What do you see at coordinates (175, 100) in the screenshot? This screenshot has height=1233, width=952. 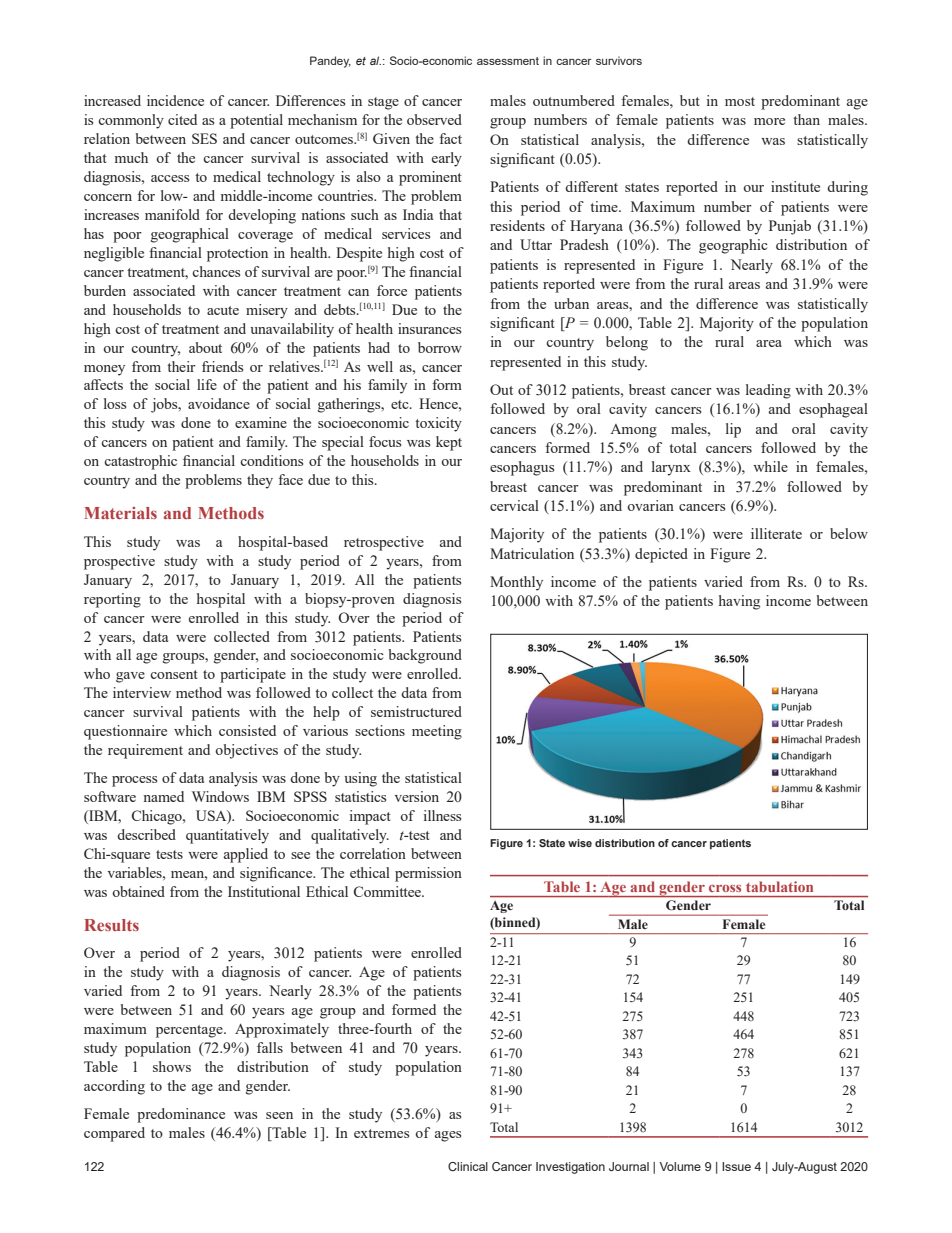 I see `incidence` at bounding box center [175, 100].
